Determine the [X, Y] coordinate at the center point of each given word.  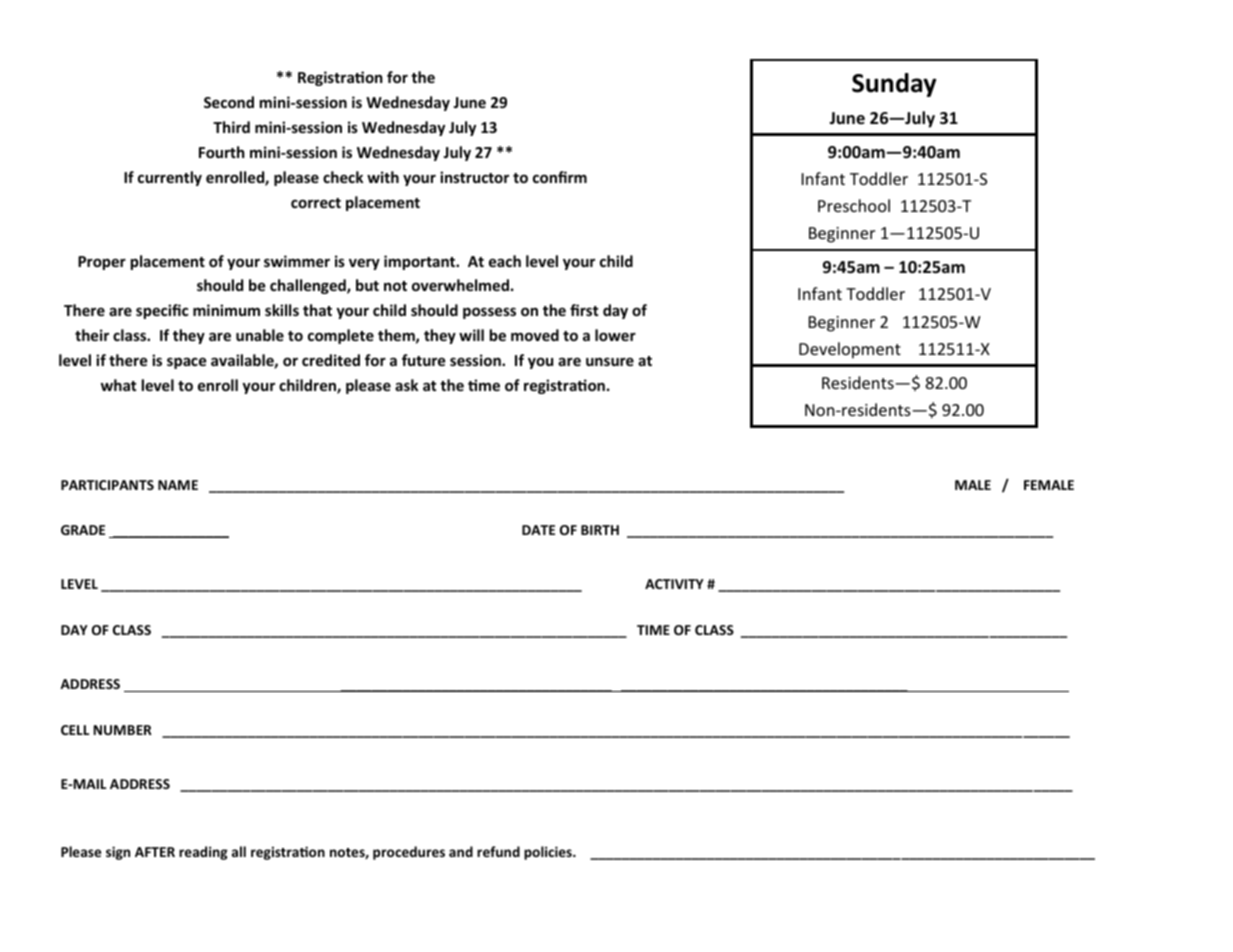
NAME [178, 485]
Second [229, 102]
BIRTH [600, 530]
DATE [538, 530]
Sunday [894, 85]
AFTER [155, 852]
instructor [474, 177]
